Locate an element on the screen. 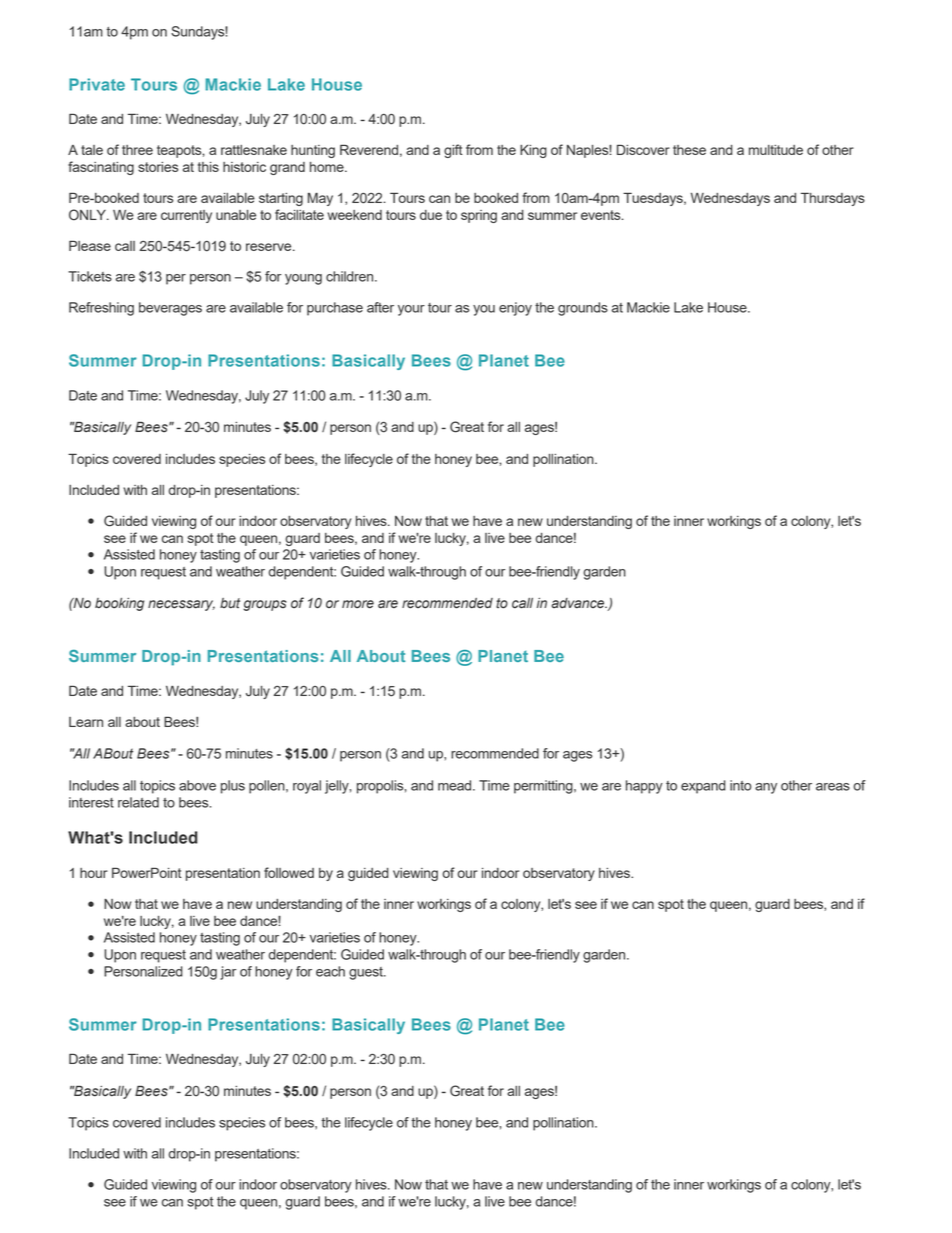  any is located at coordinates (766, 788).
